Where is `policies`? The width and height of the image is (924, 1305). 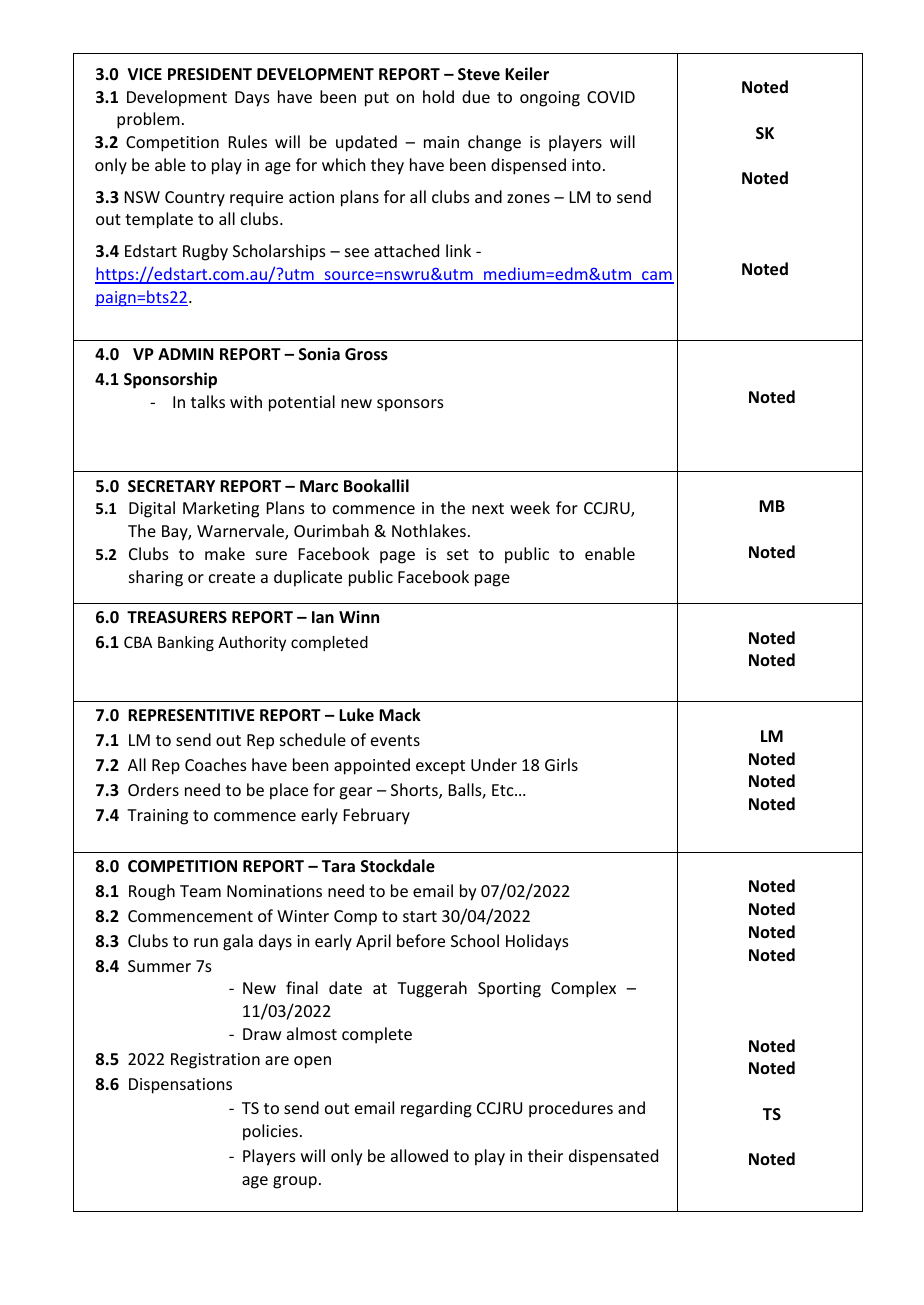 policies is located at coordinates (270, 1132).
